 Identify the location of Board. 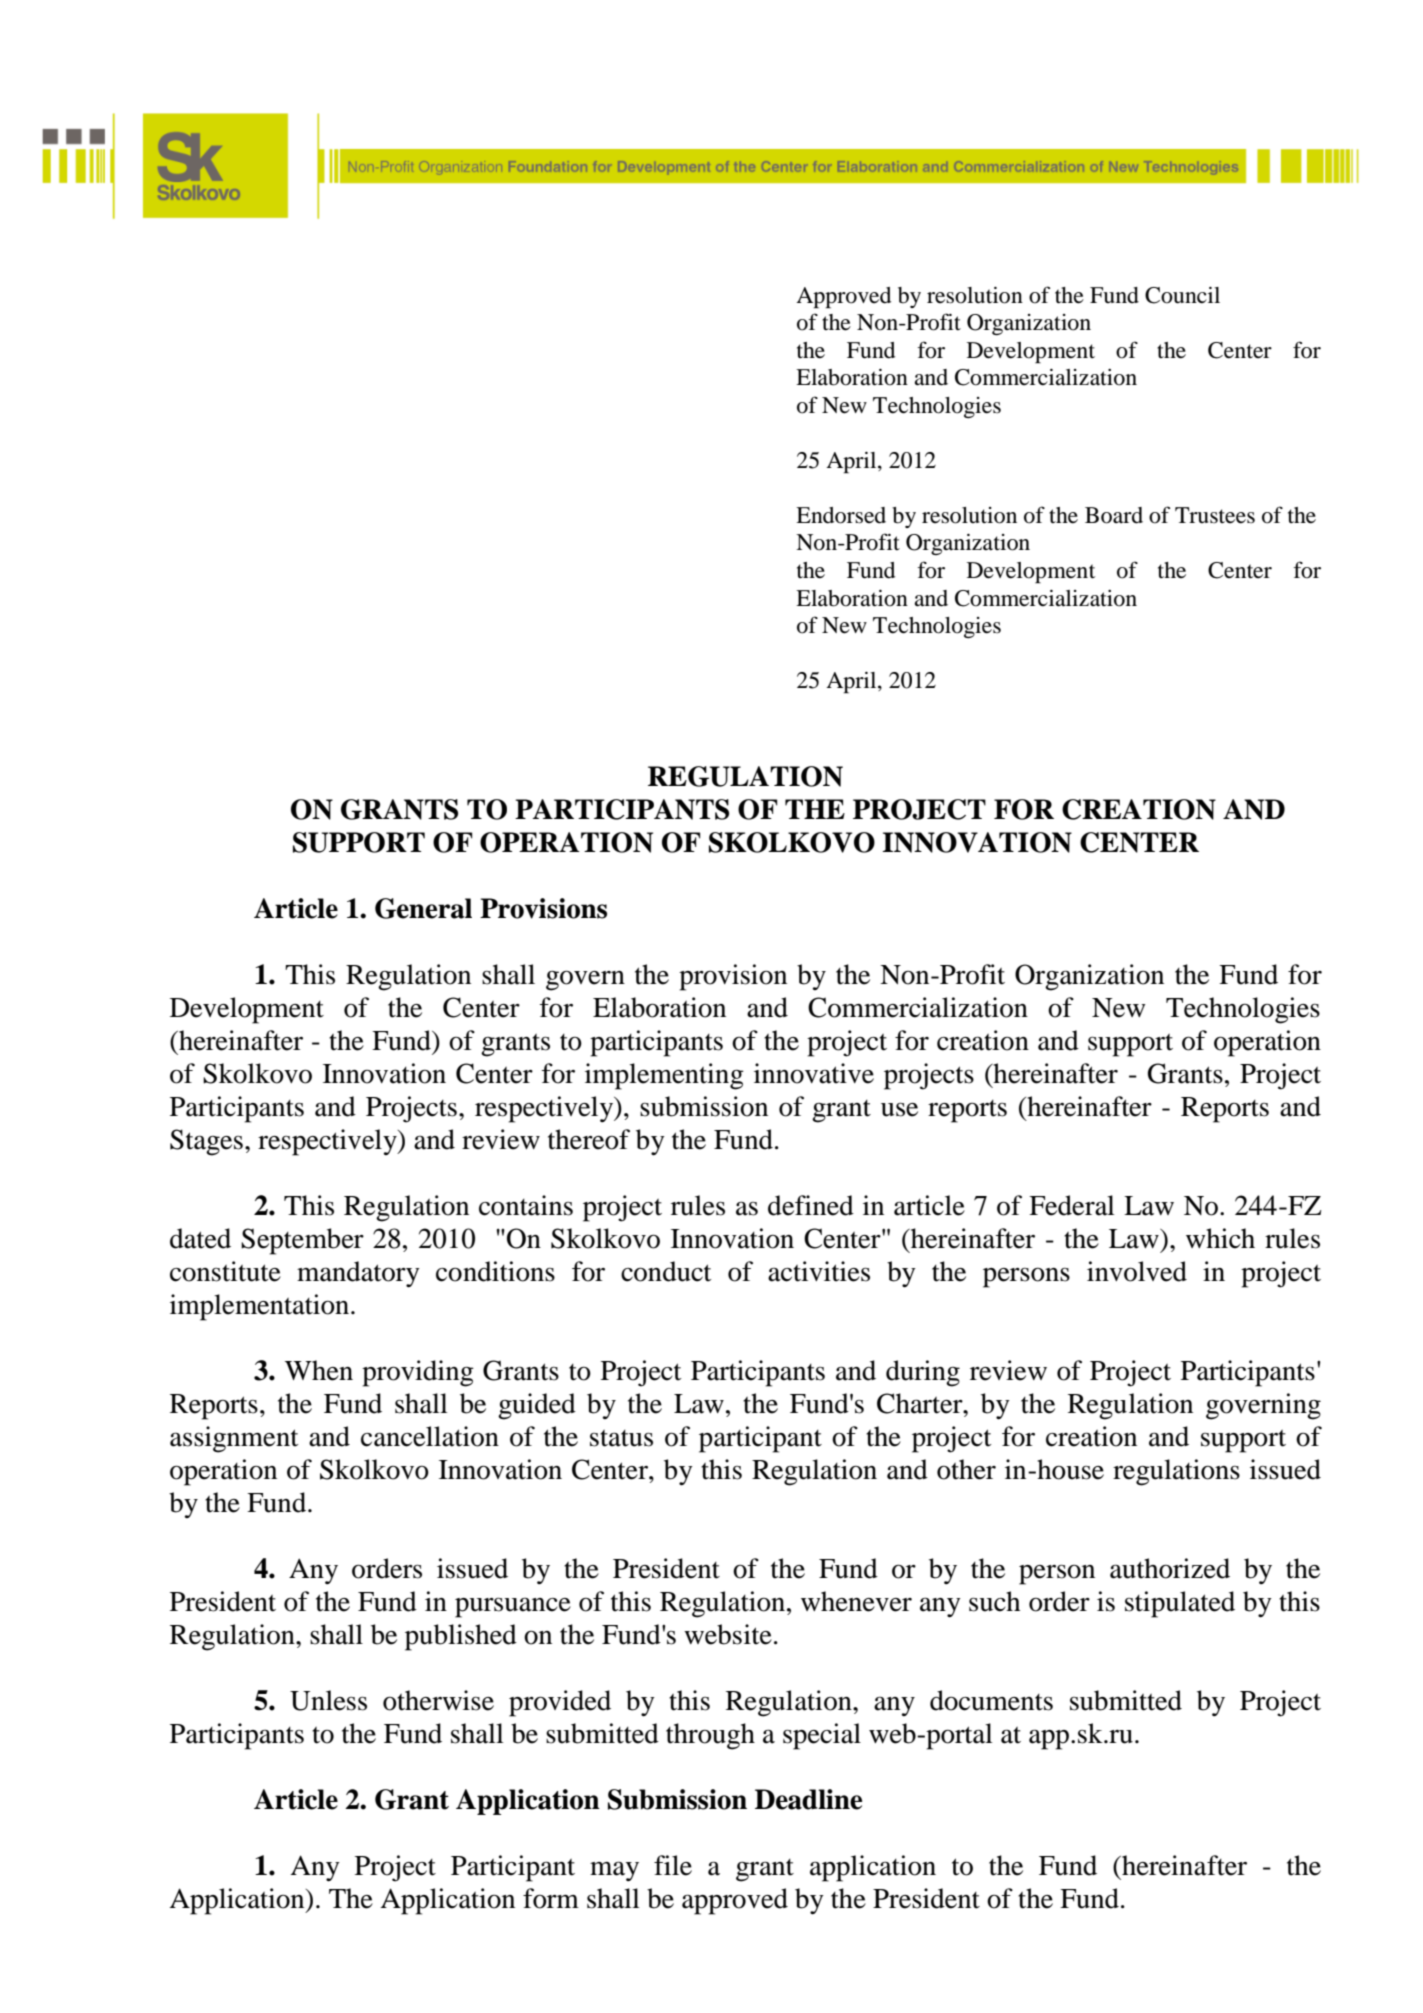
(1114, 515).
